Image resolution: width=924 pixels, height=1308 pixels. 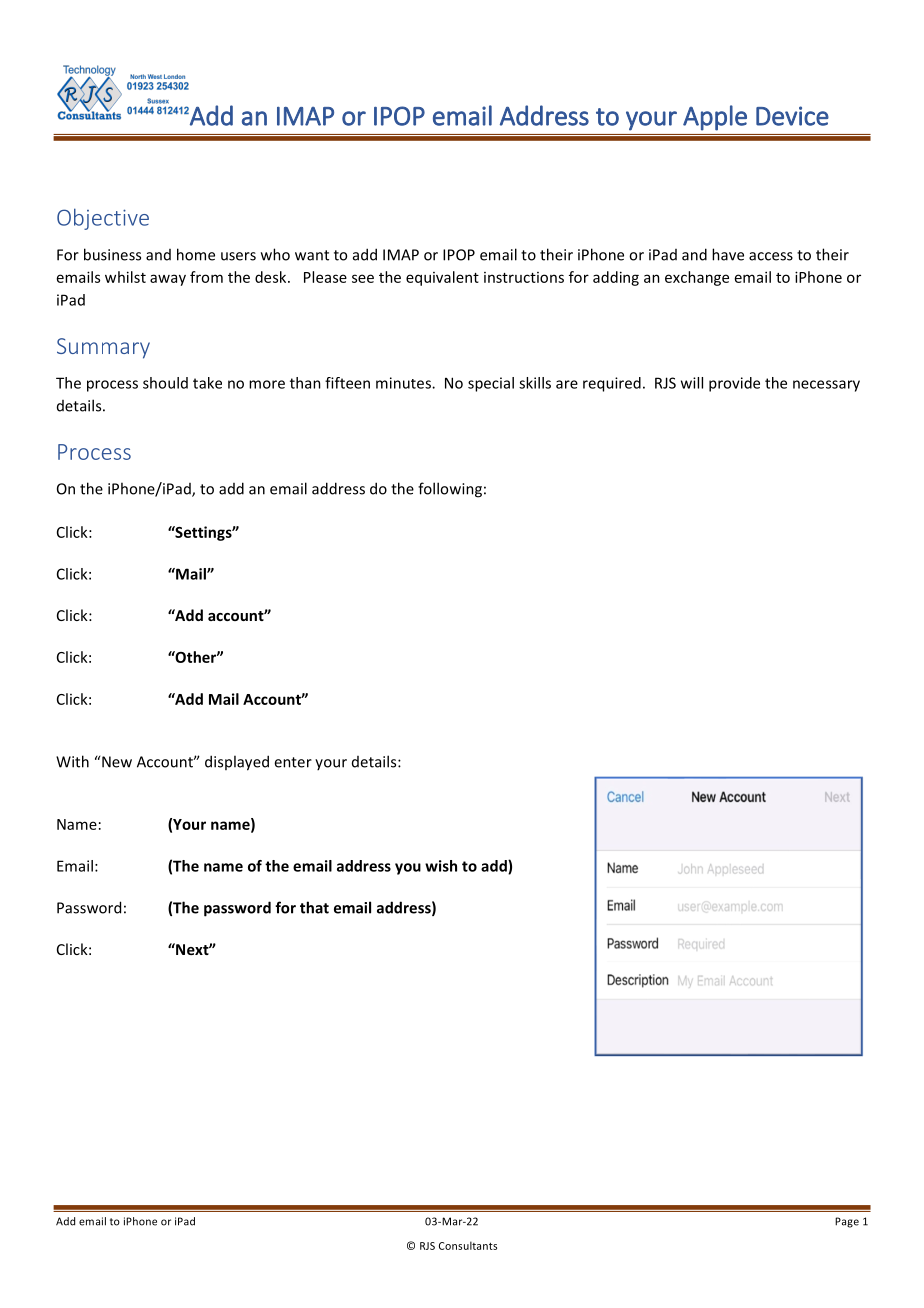 I want to click on Objective, so click(x=103, y=219).
